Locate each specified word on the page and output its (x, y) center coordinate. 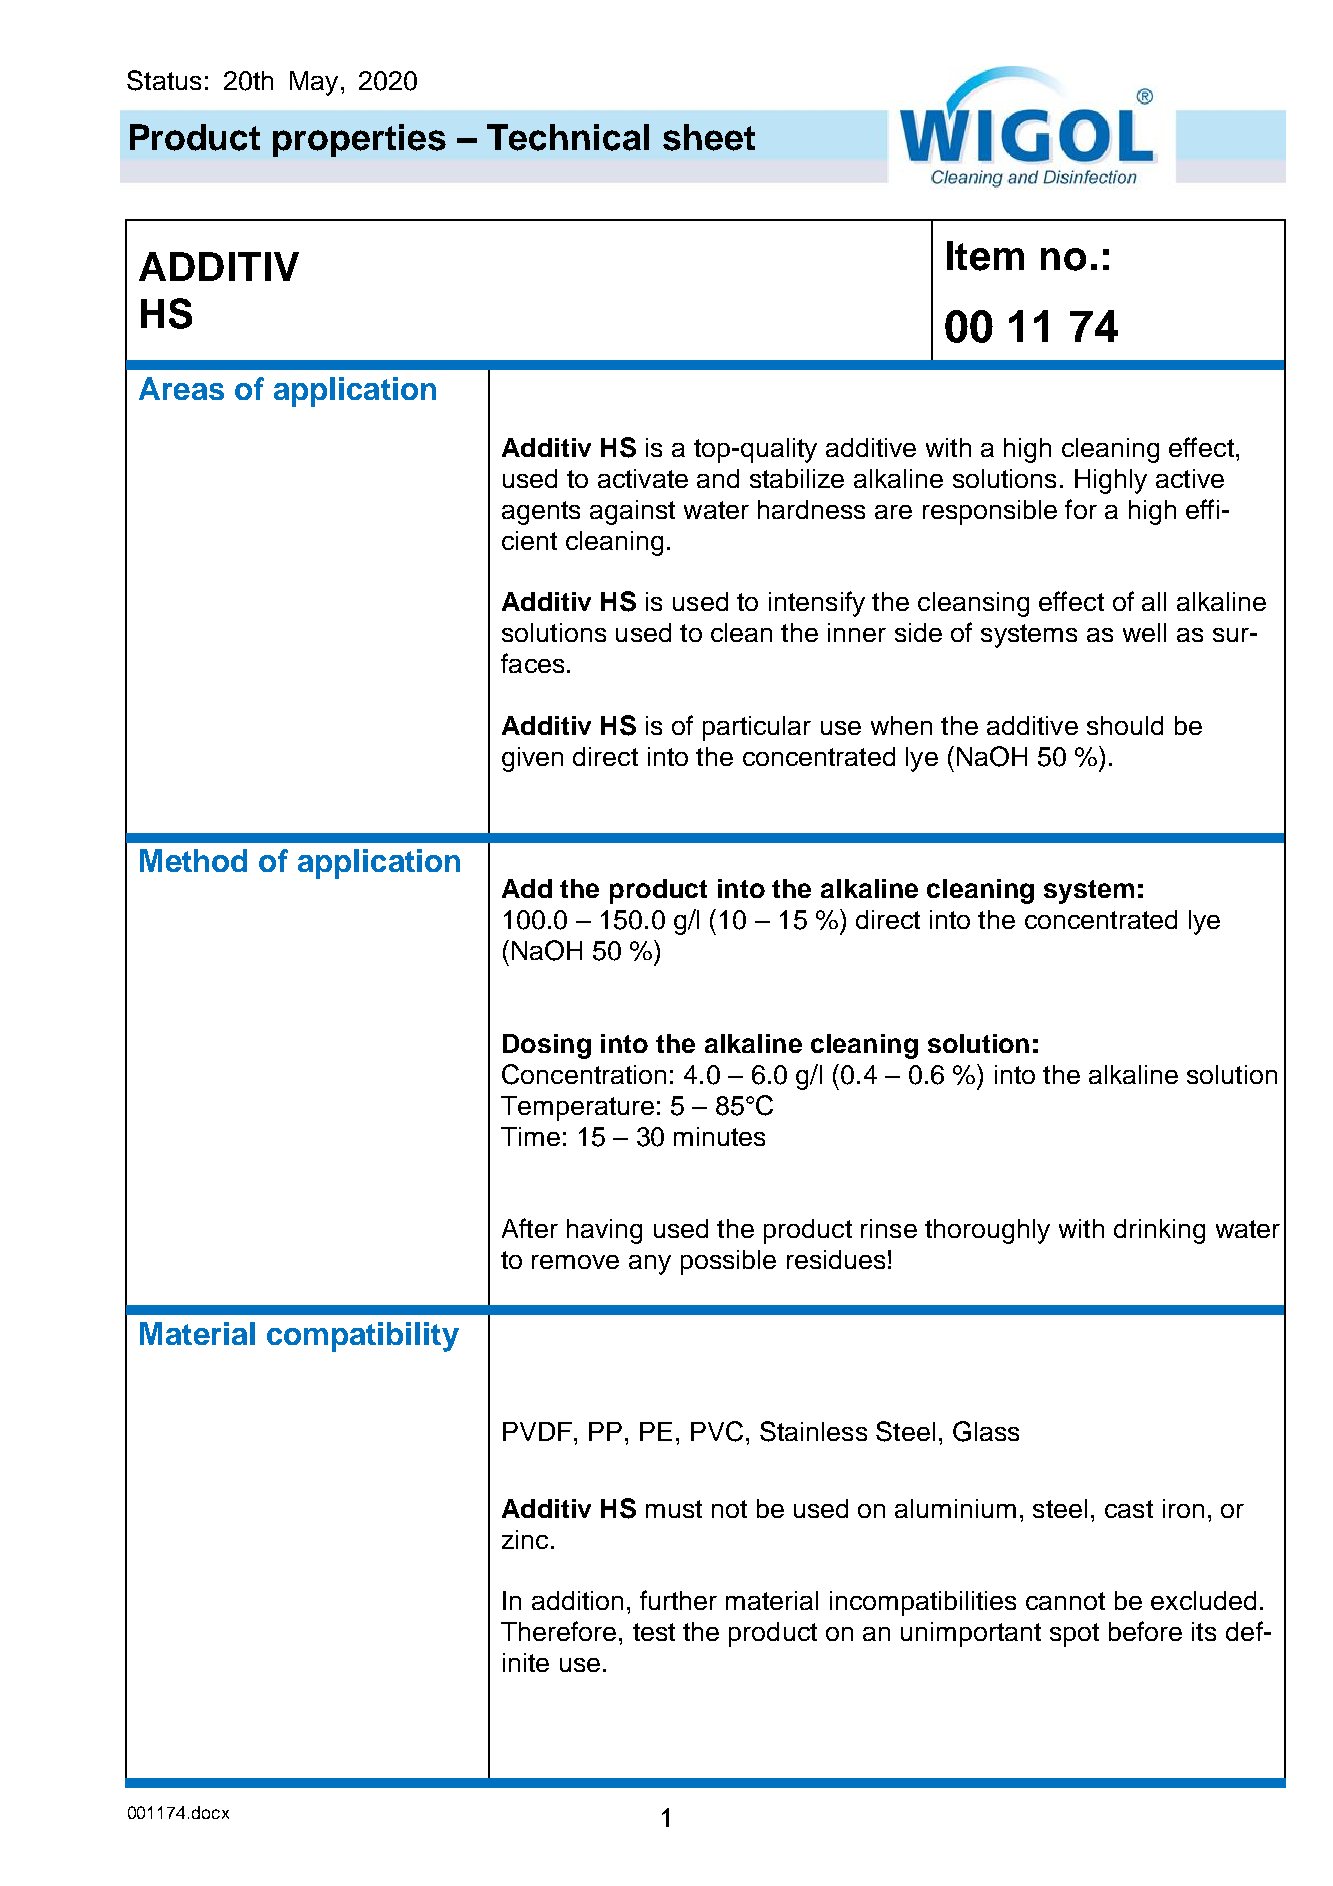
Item (985, 256)
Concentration (584, 1074)
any (650, 1265)
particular (757, 728)
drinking (1159, 1231)
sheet (709, 137)
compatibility (363, 1337)
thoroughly (987, 1231)
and (718, 478)
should (1125, 725)
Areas (181, 388)
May (314, 83)
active (1190, 478)
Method (193, 860)
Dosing (547, 1046)
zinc (525, 1539)
